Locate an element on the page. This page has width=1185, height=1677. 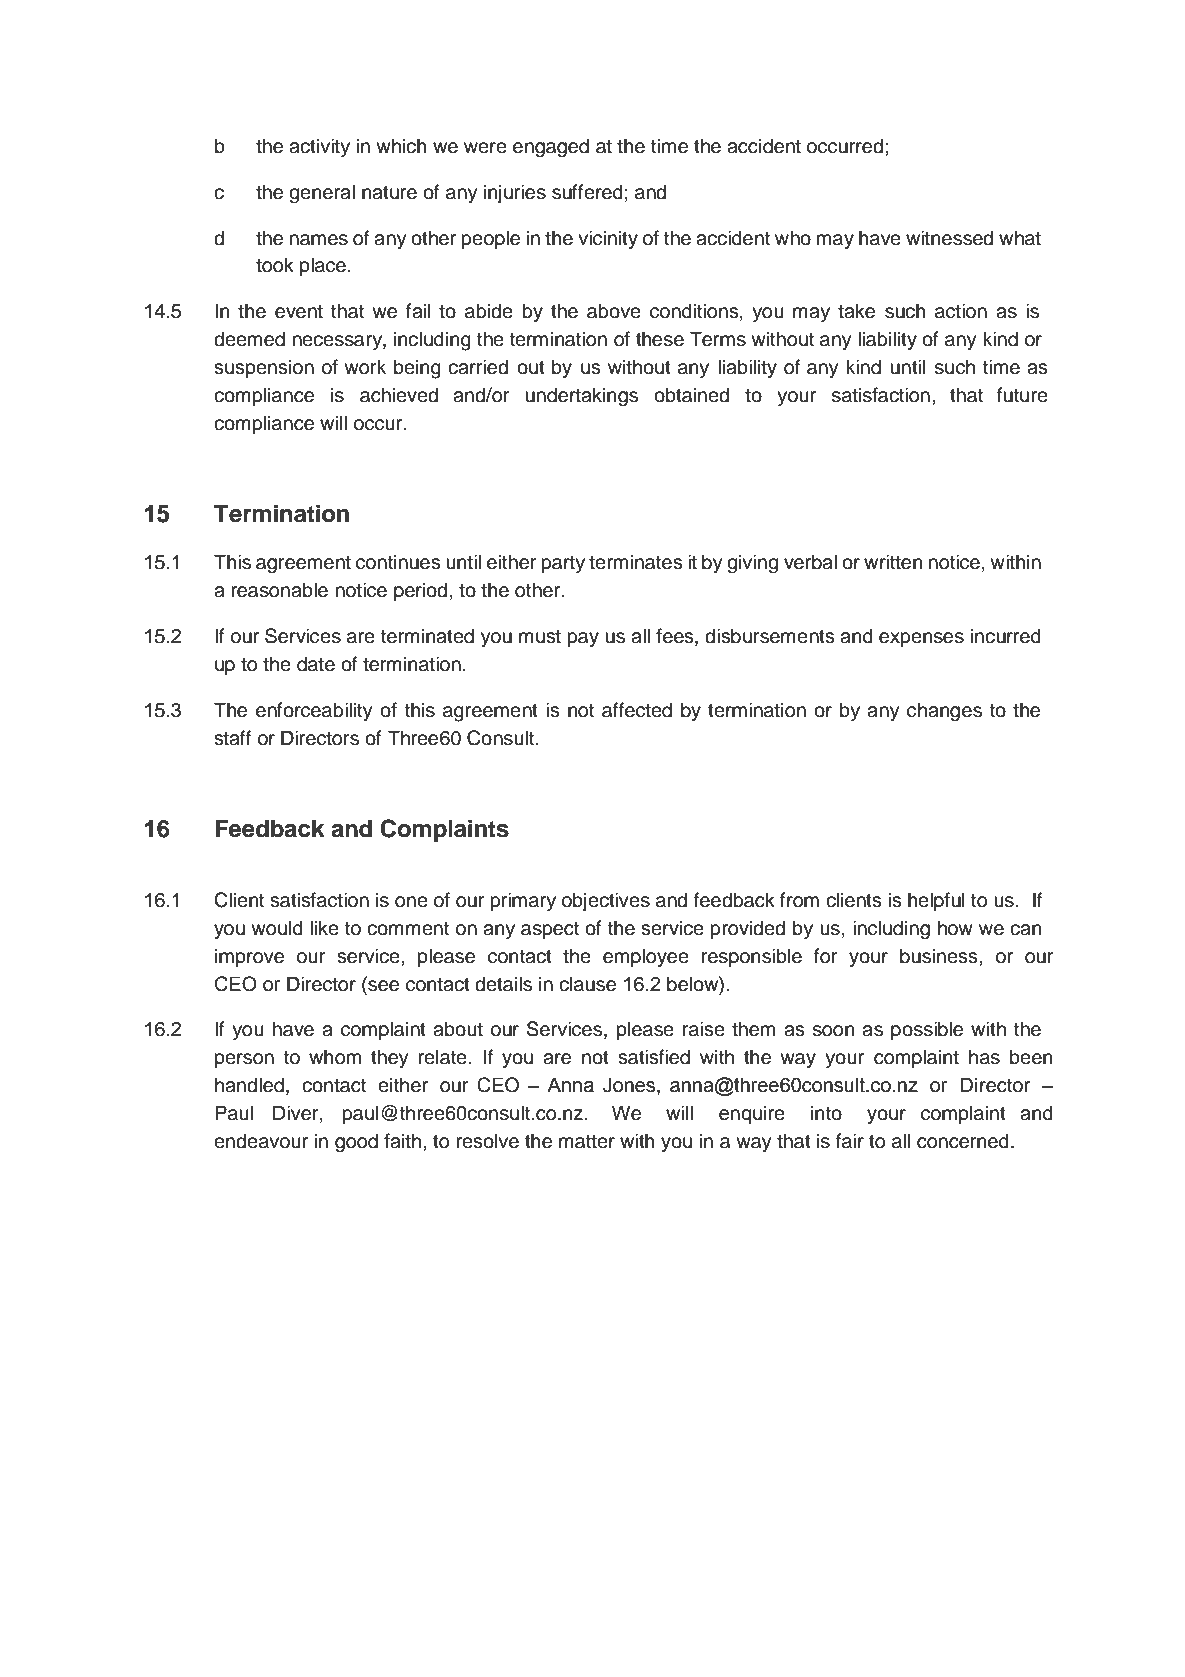
witnessed is located at coordinates (949, 238).
